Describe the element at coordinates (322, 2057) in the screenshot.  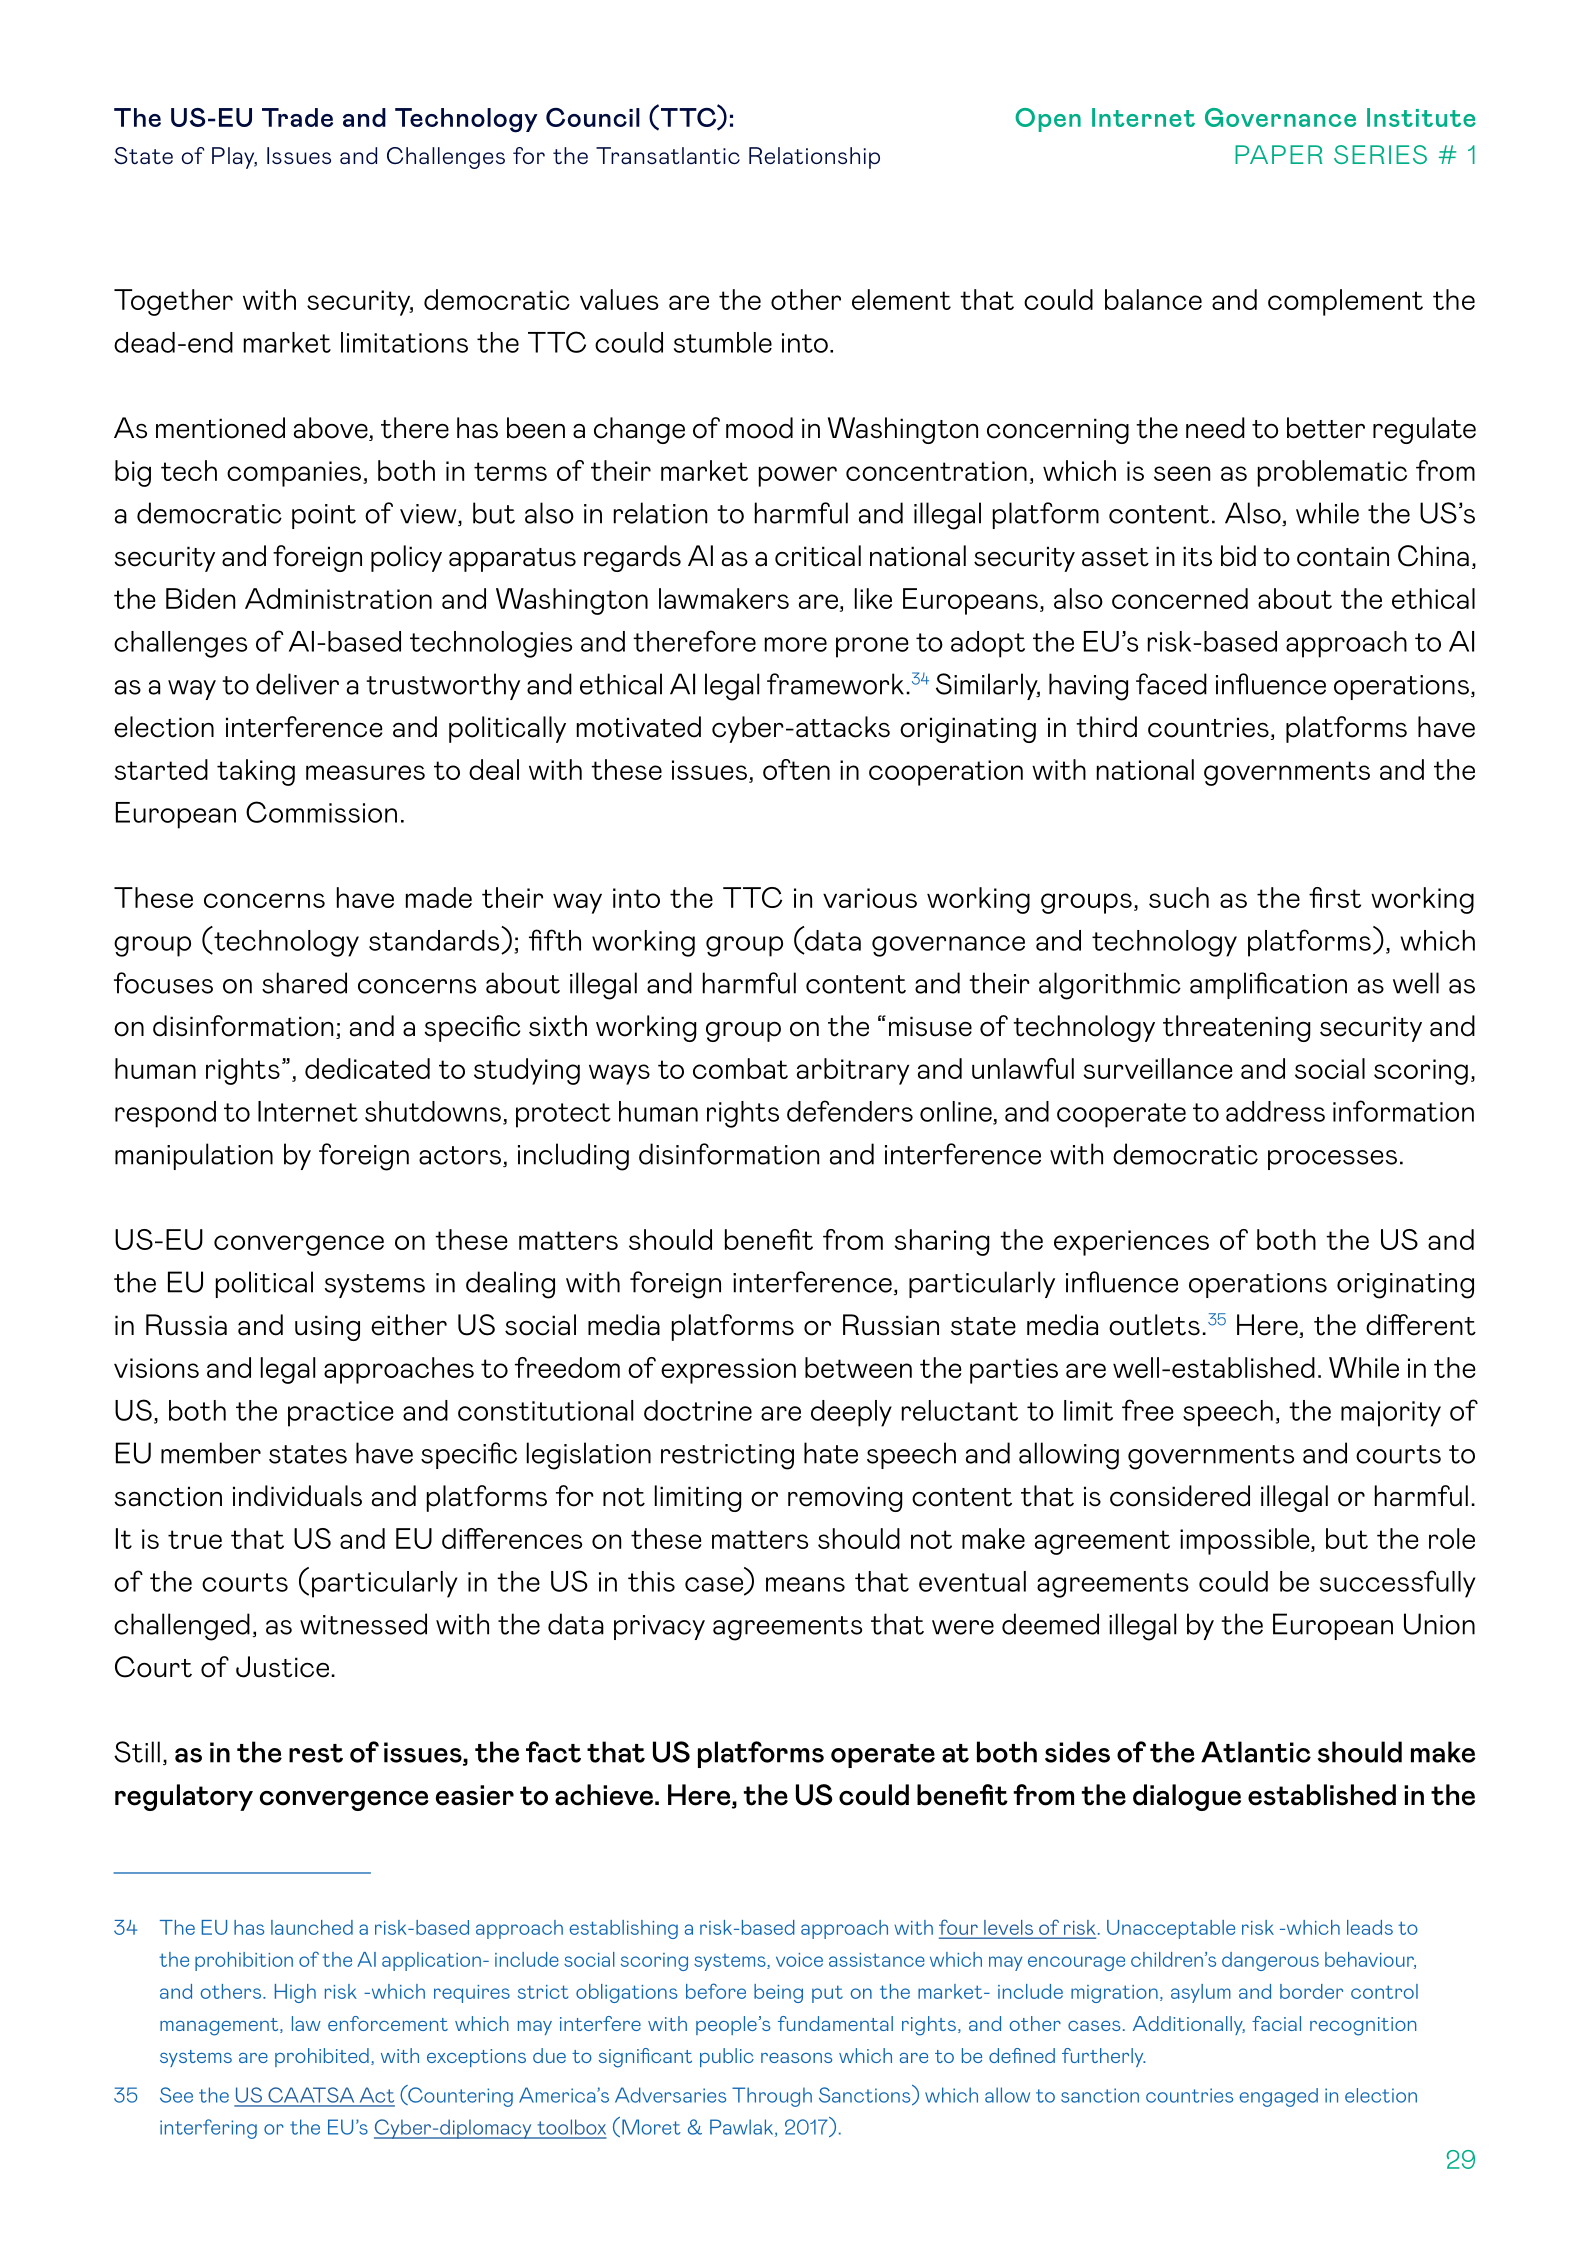
I see `prohibited` at that location.
